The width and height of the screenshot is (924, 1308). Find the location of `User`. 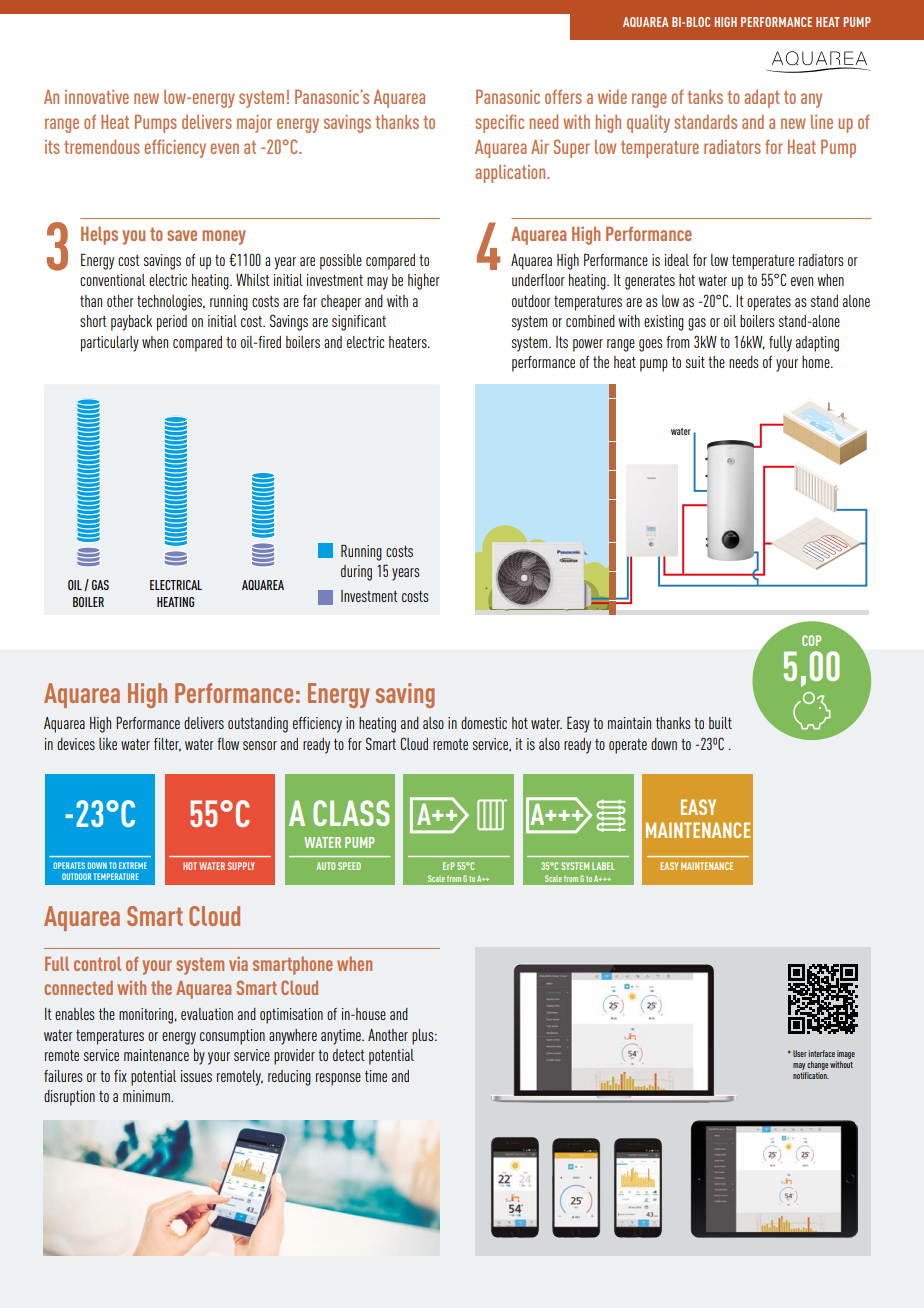

User is located at coordinates (800, 1053).
